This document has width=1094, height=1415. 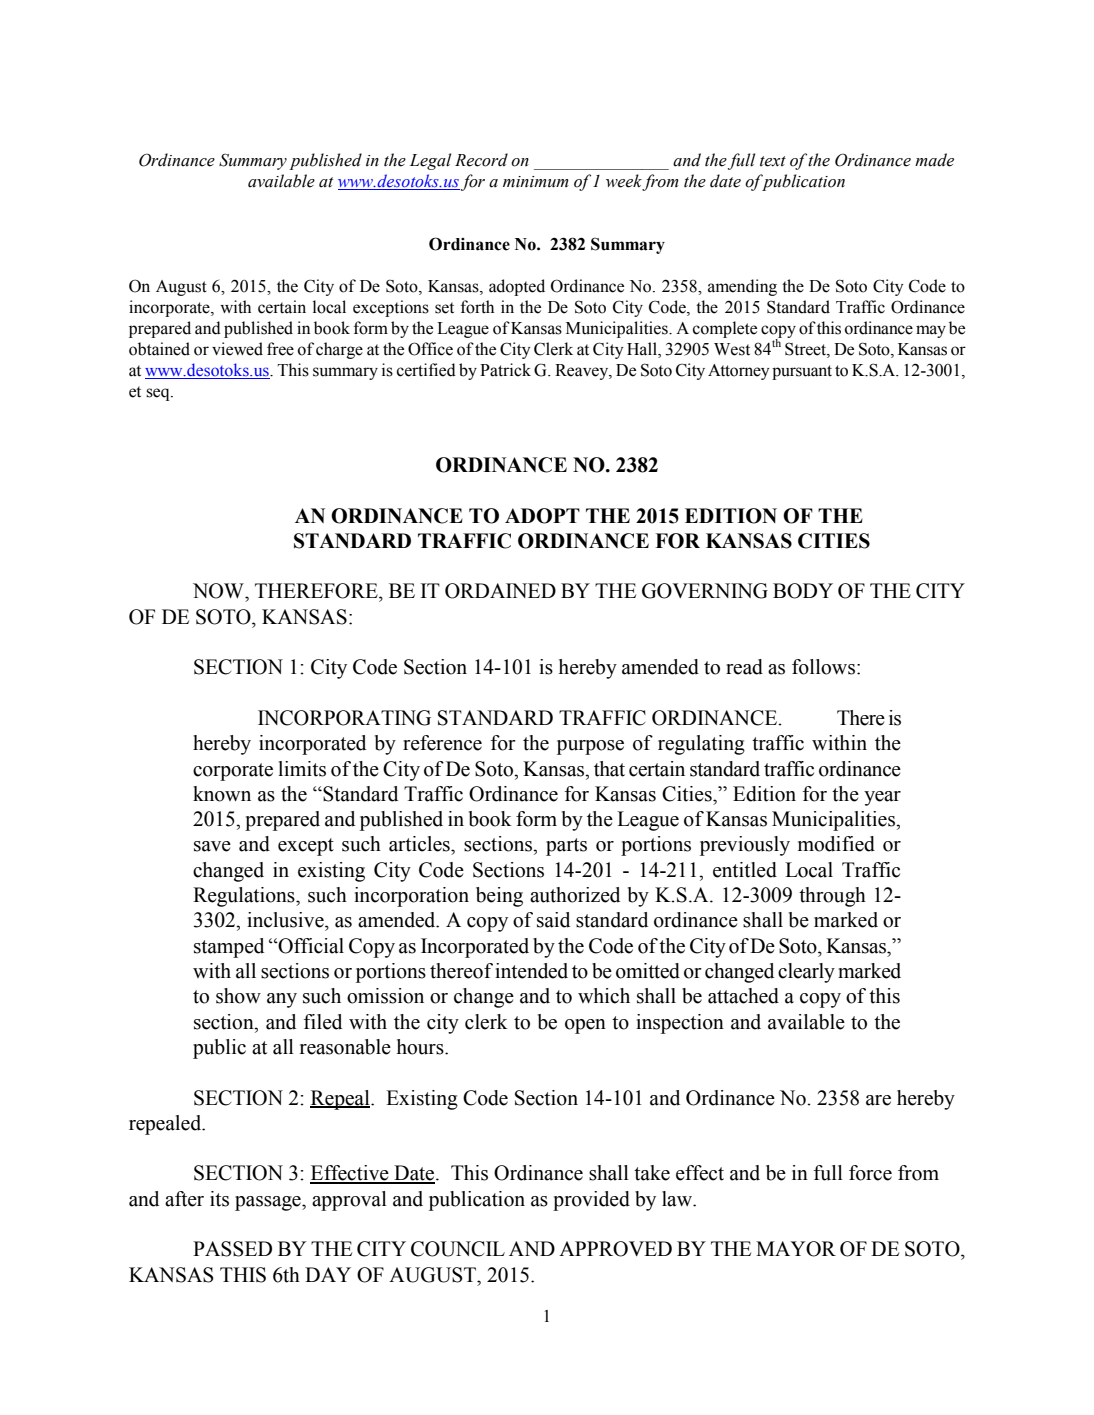 I want to click on minimum, so click(x=536, y=182).
